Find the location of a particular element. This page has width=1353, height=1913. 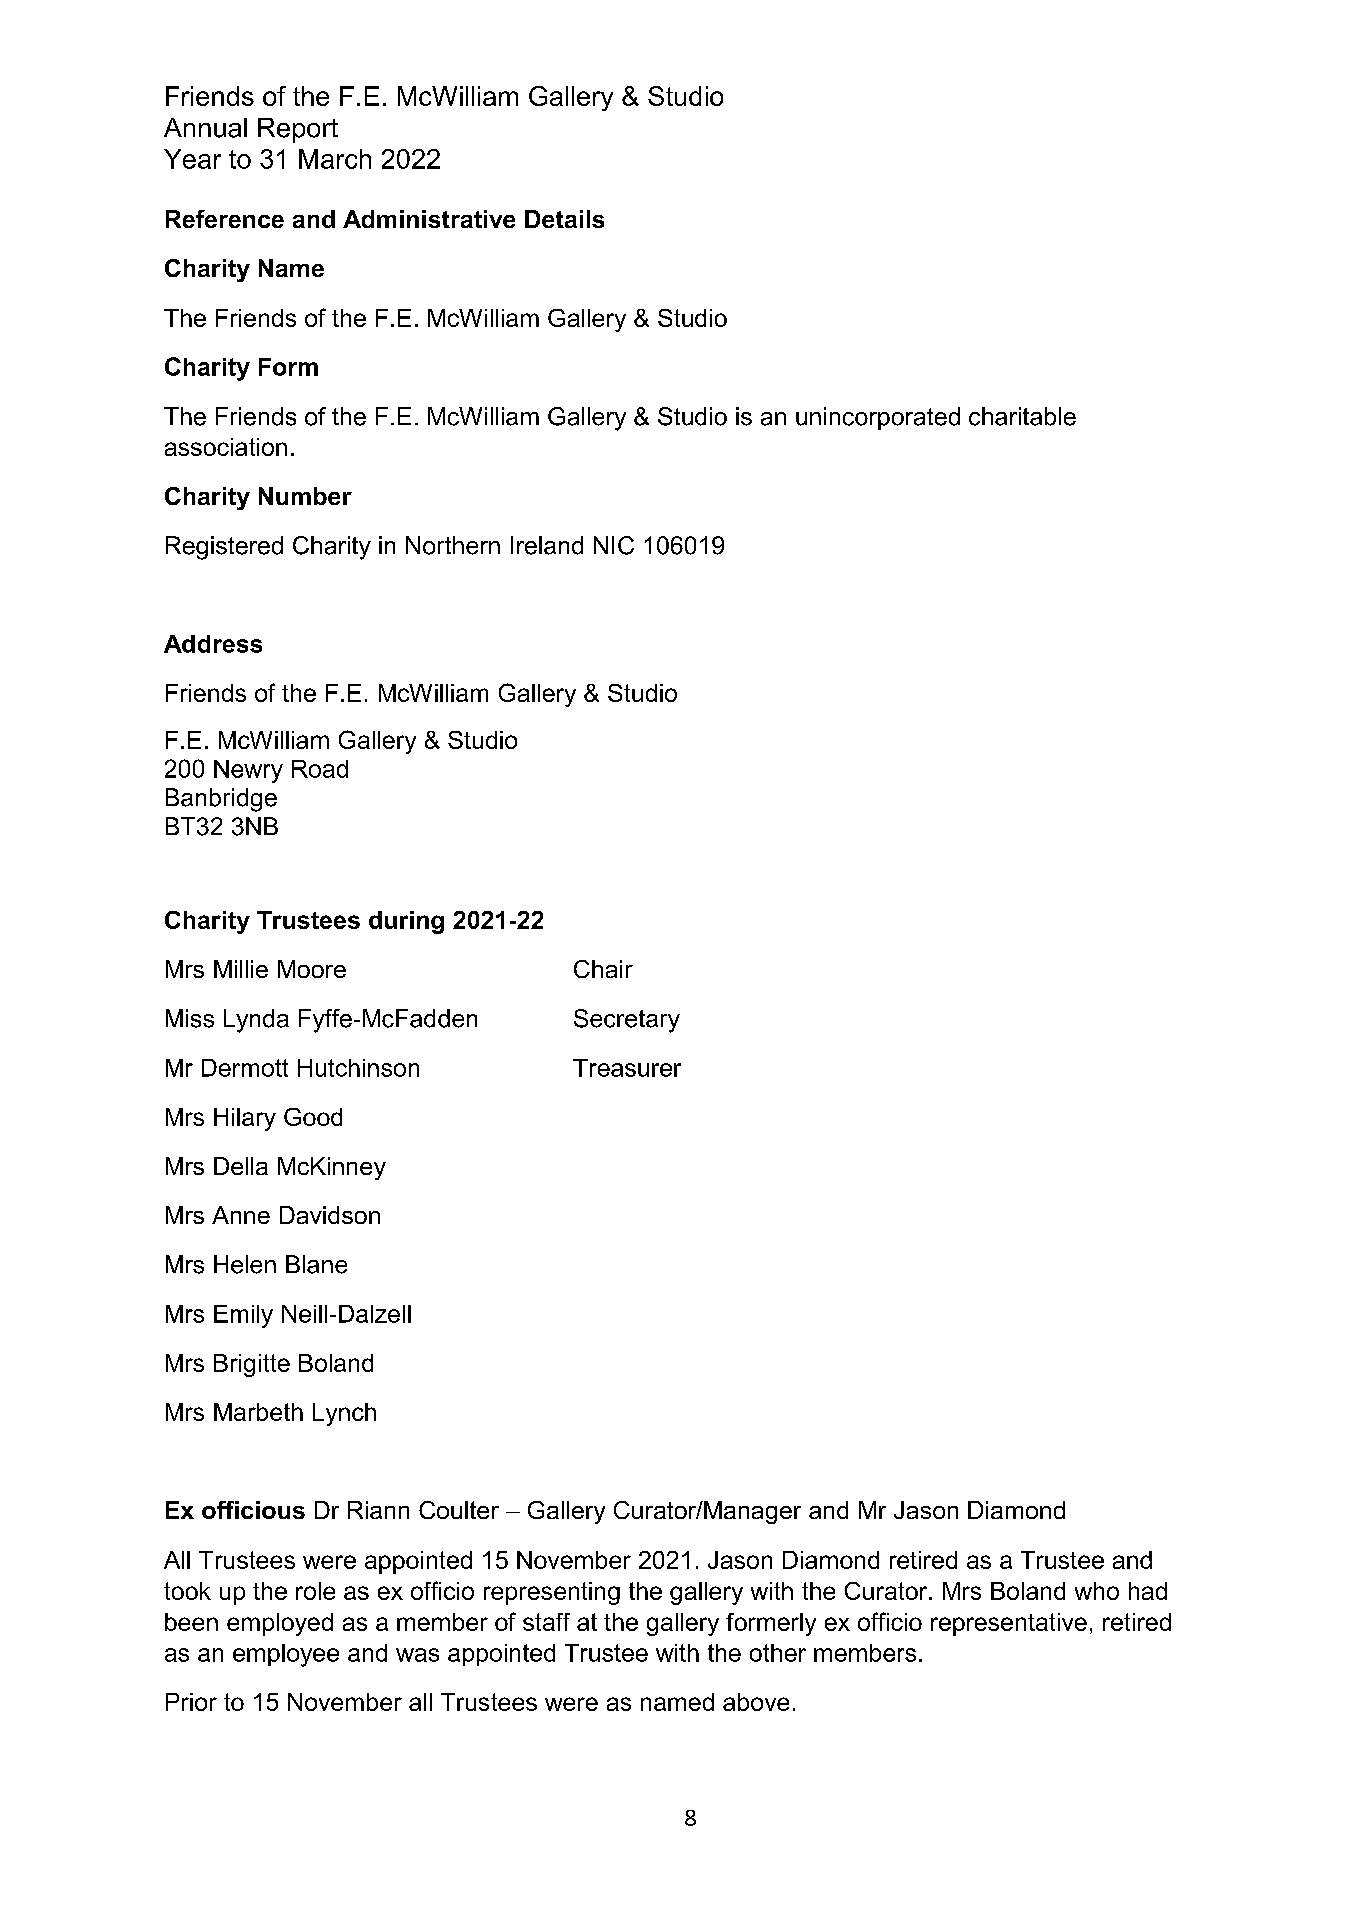

March is located at coordinates (335, 159).
